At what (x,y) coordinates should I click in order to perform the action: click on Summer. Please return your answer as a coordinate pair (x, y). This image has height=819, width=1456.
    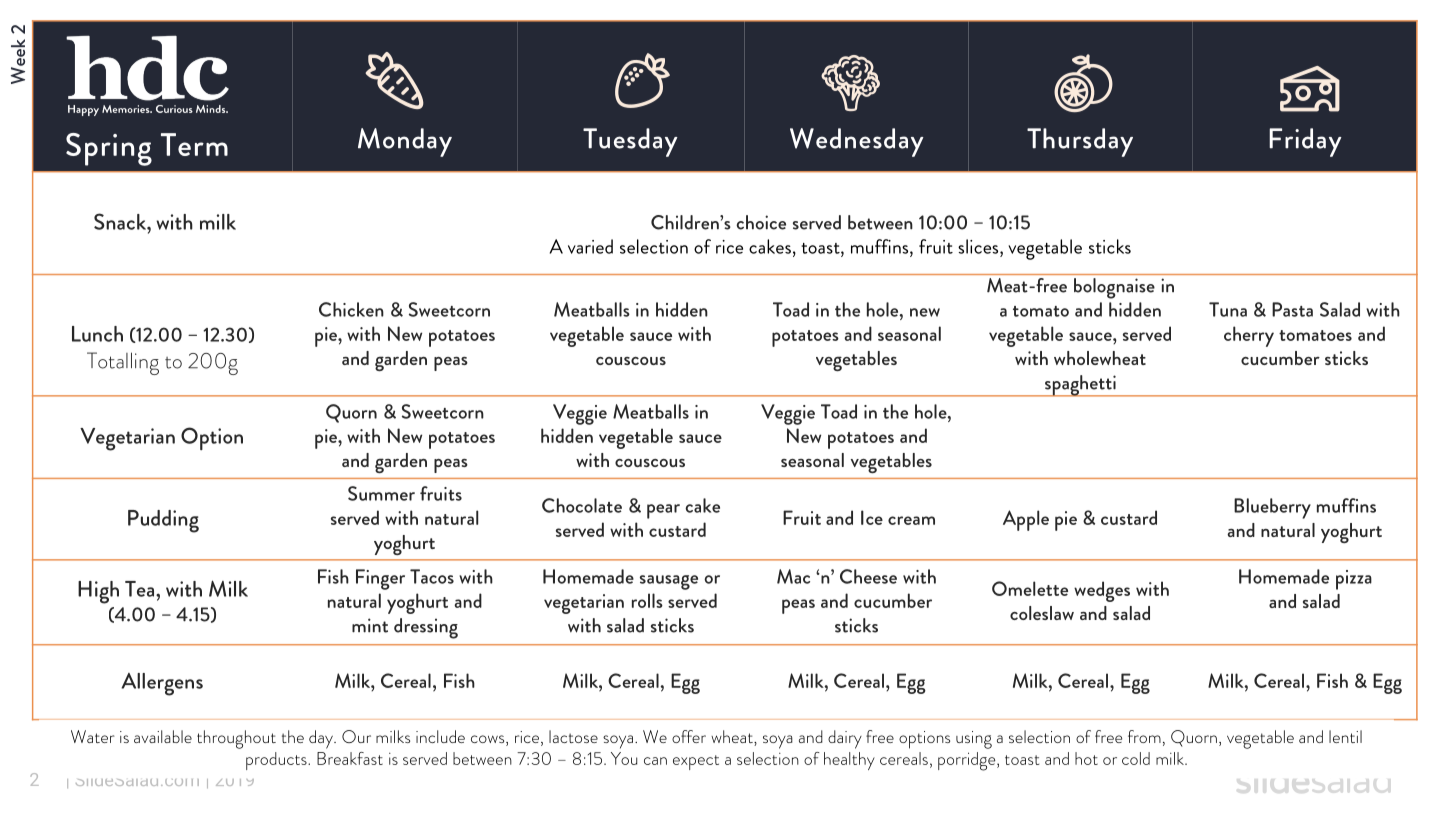
    Looking at the image, I should click on (381, 493).
